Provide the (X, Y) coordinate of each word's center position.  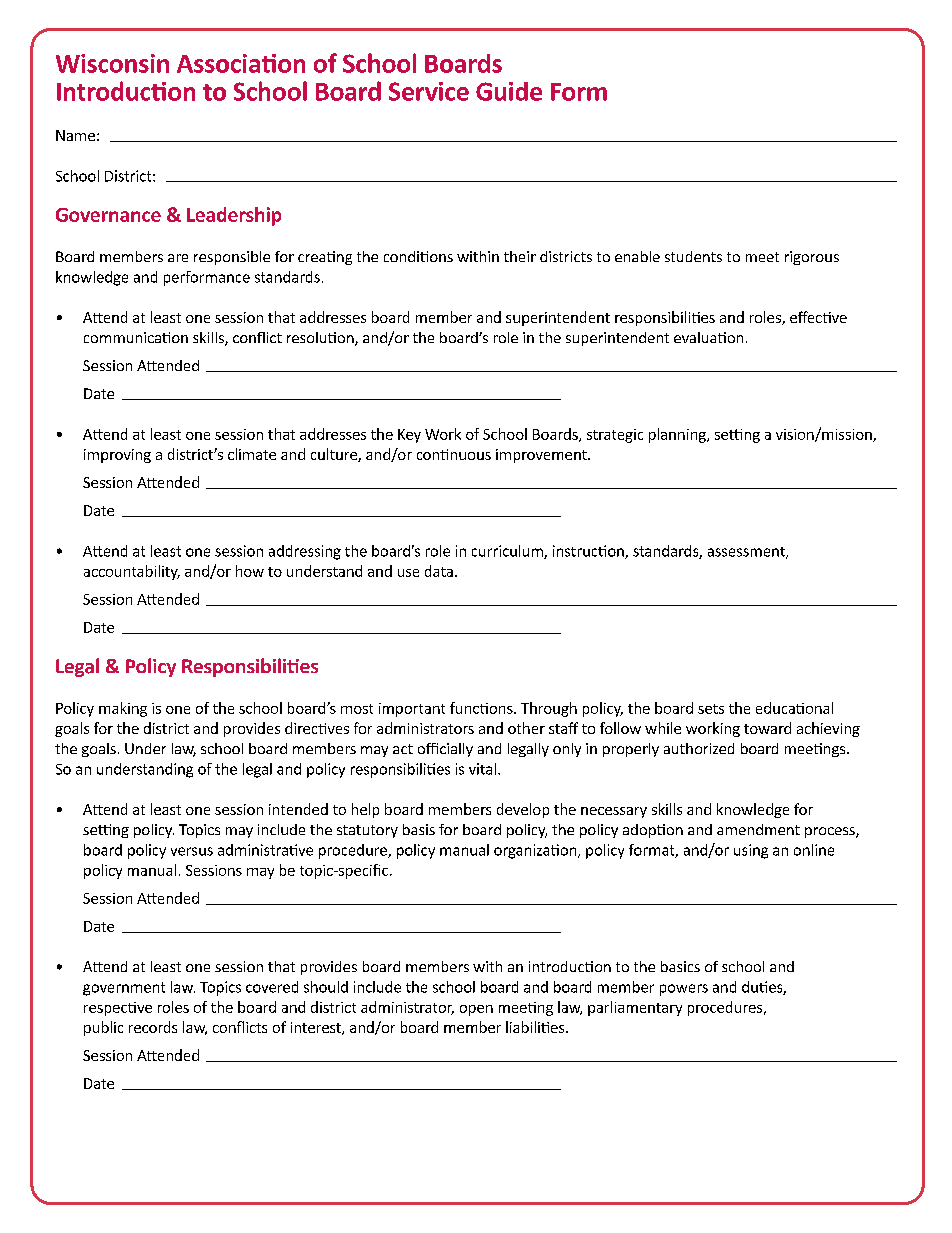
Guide (509, 91)
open (476, 1010)
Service (429, 91)
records (153, 1027)
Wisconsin (112, 63)
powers (684, 990)
